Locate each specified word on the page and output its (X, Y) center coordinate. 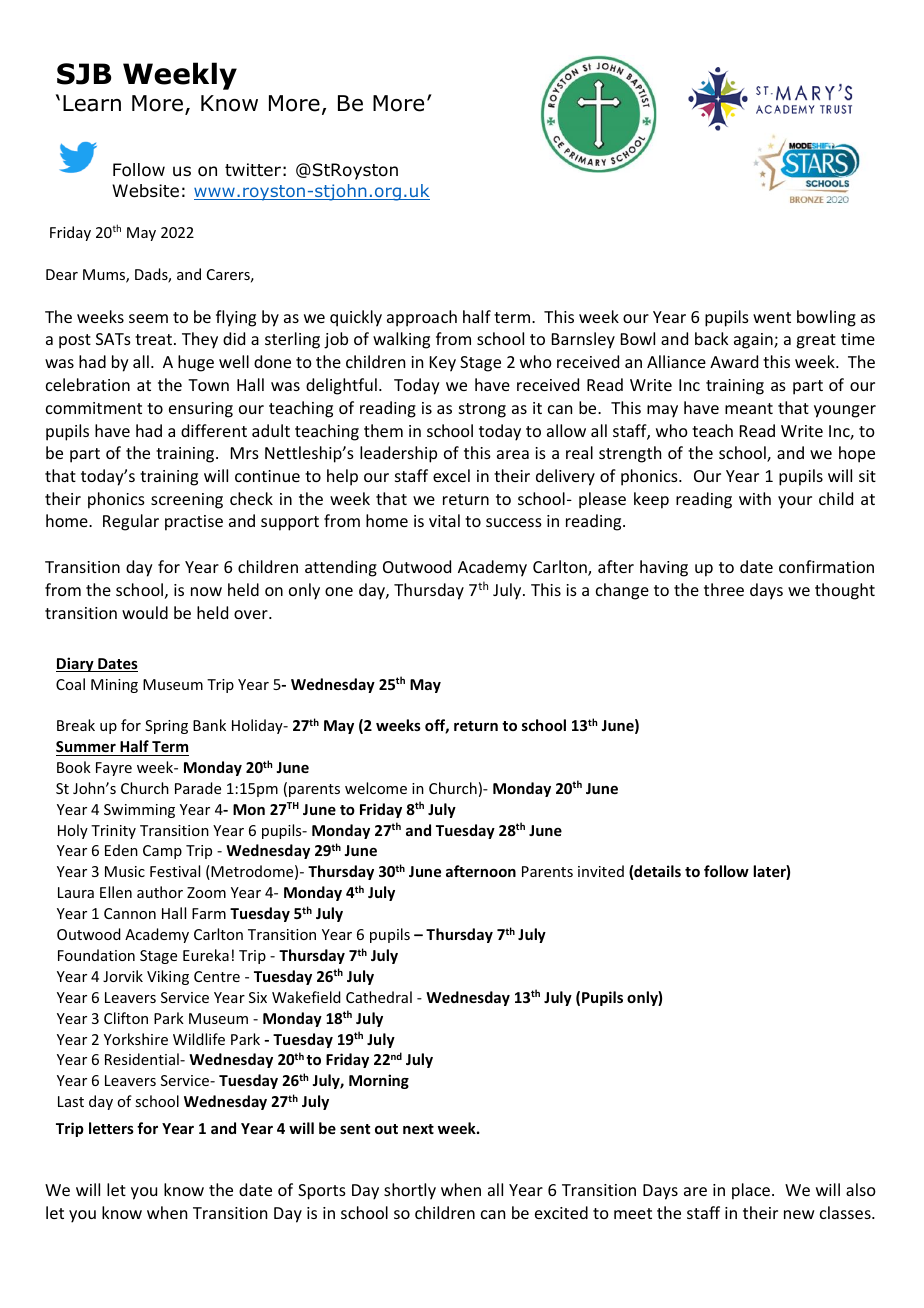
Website (145, 191)
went (772, 317)
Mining (114, 686)
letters (111, 1128)
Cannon (130, 913)
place (751, 1191)
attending (341, 568)
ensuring (201, 410)
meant (749, 408)
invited (601, 871)
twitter (253, 169)
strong (482, 410)
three (724, 589)
